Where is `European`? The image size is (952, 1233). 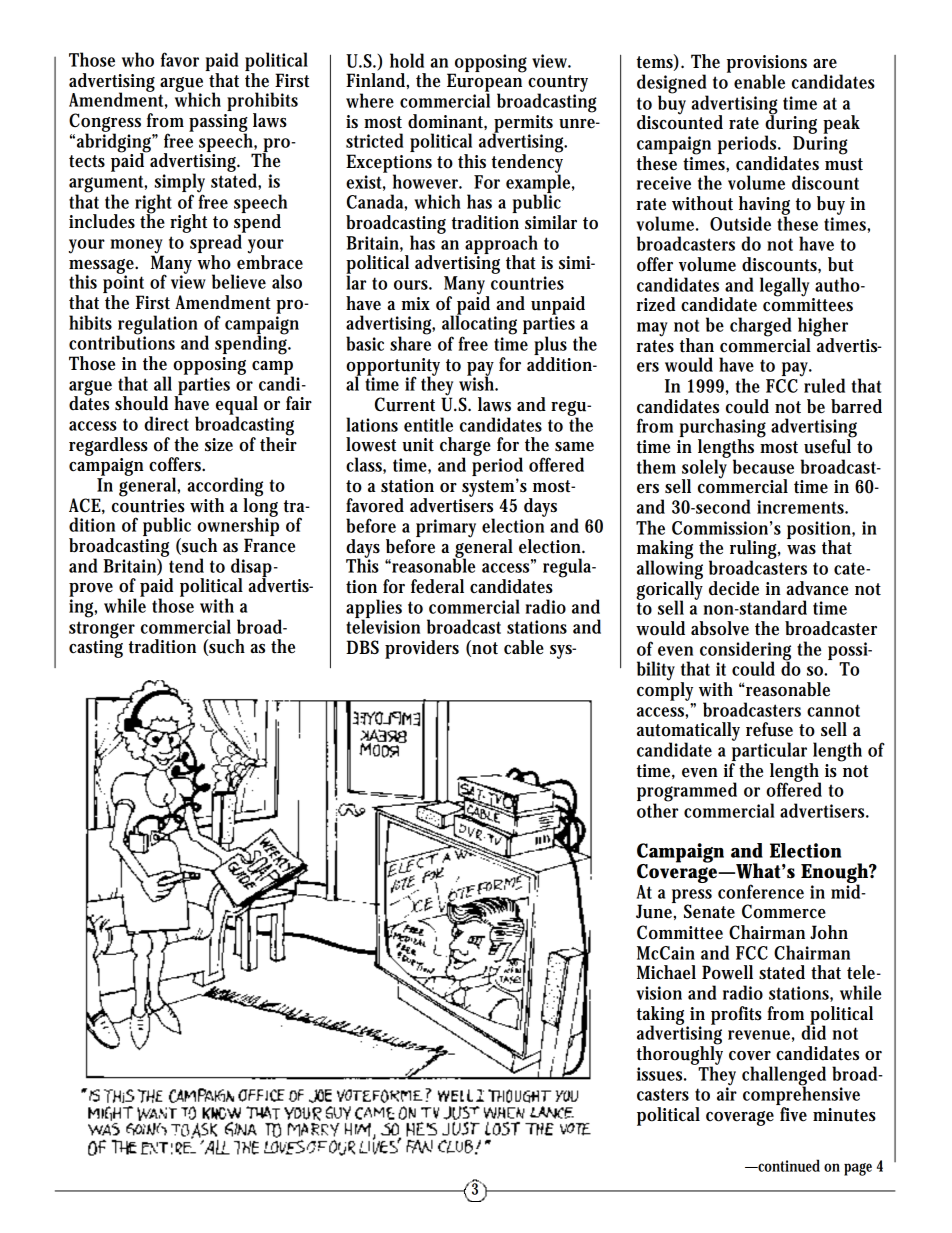 European is located at coordinates (486, 82).
